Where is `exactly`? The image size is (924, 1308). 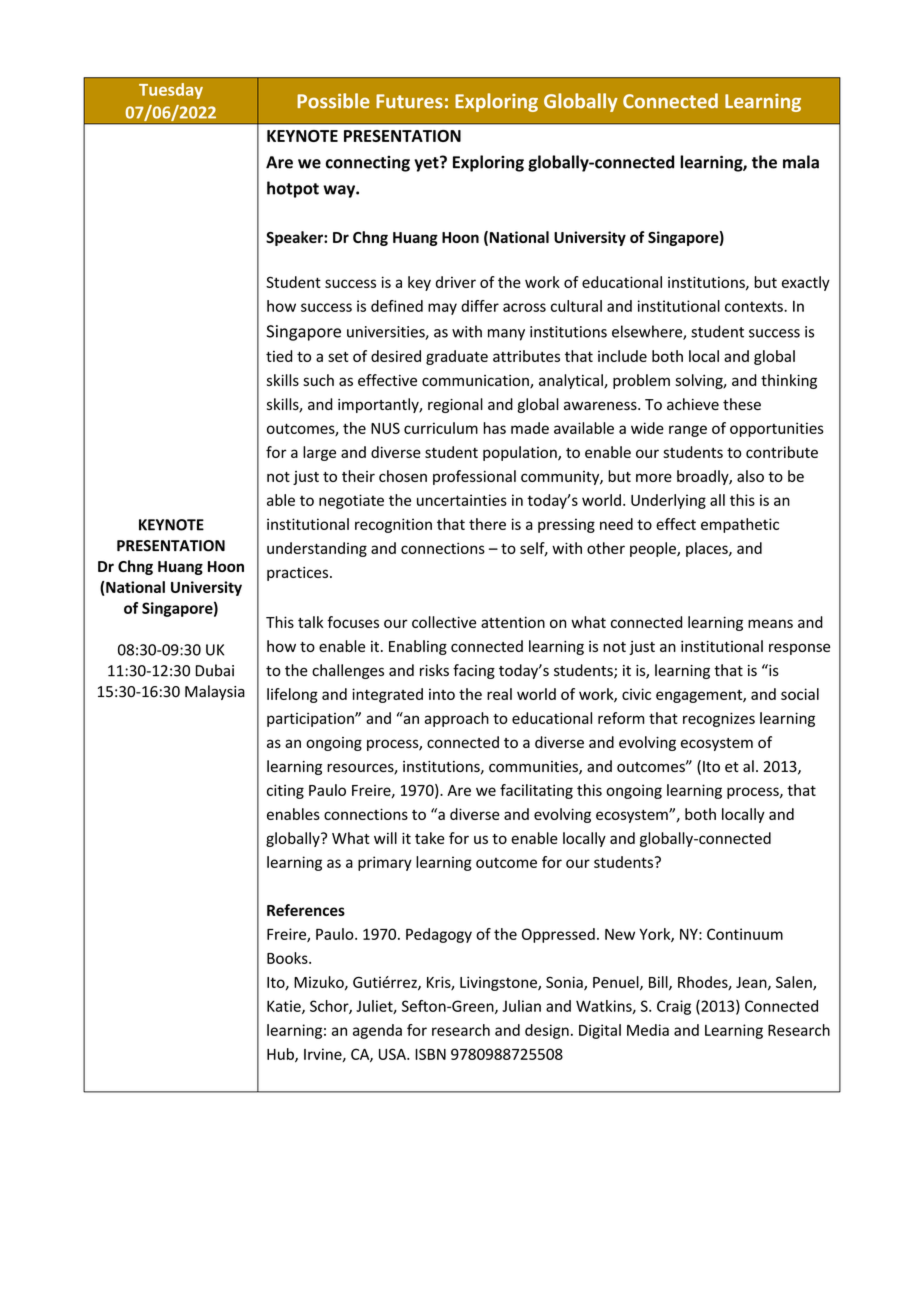 exactly is located at coordinates (806, 283).
